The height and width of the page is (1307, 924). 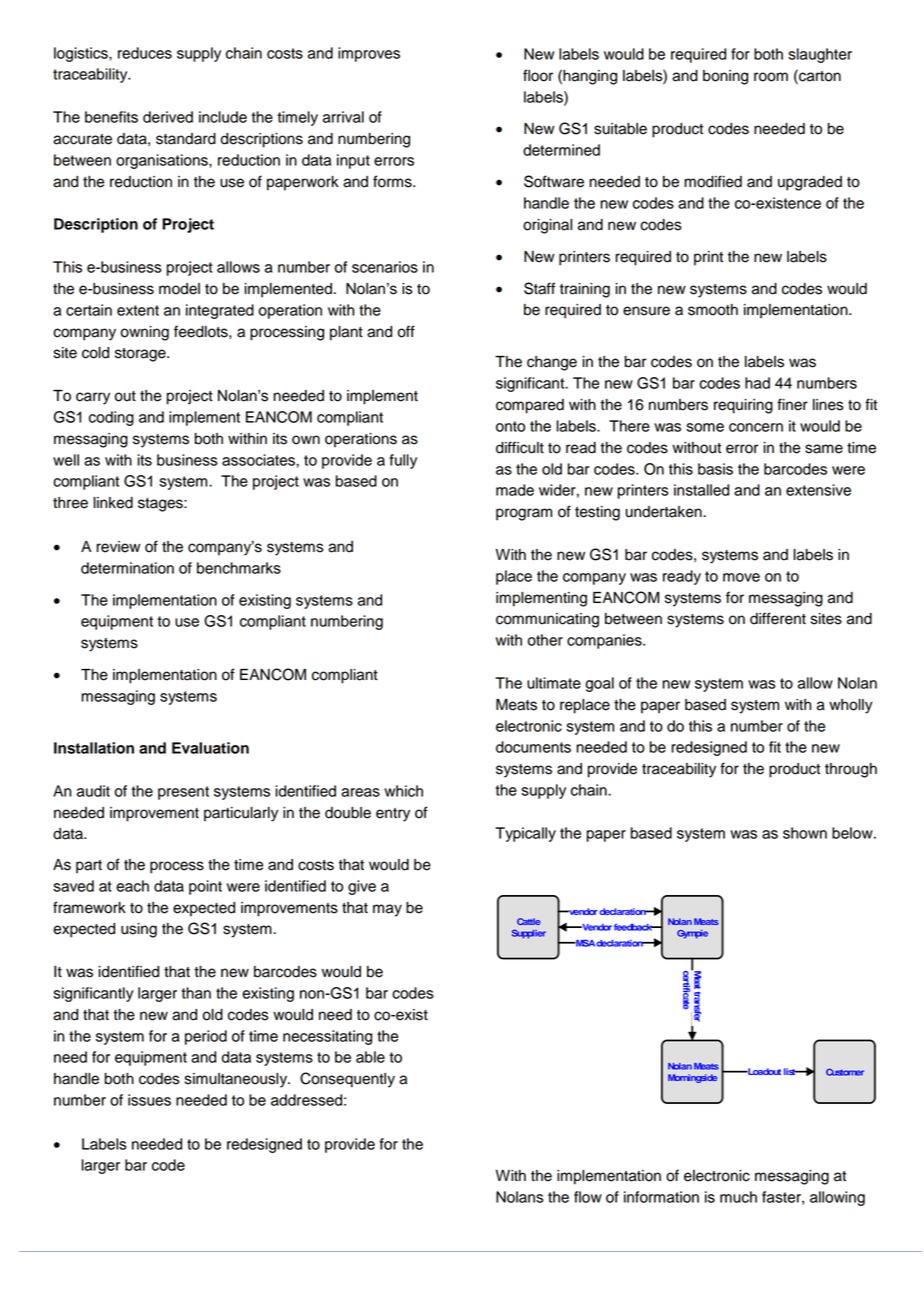 What do you see at coordinates (547, 620) in the page?
I see `communicating` at bounding box center [547, 620].
